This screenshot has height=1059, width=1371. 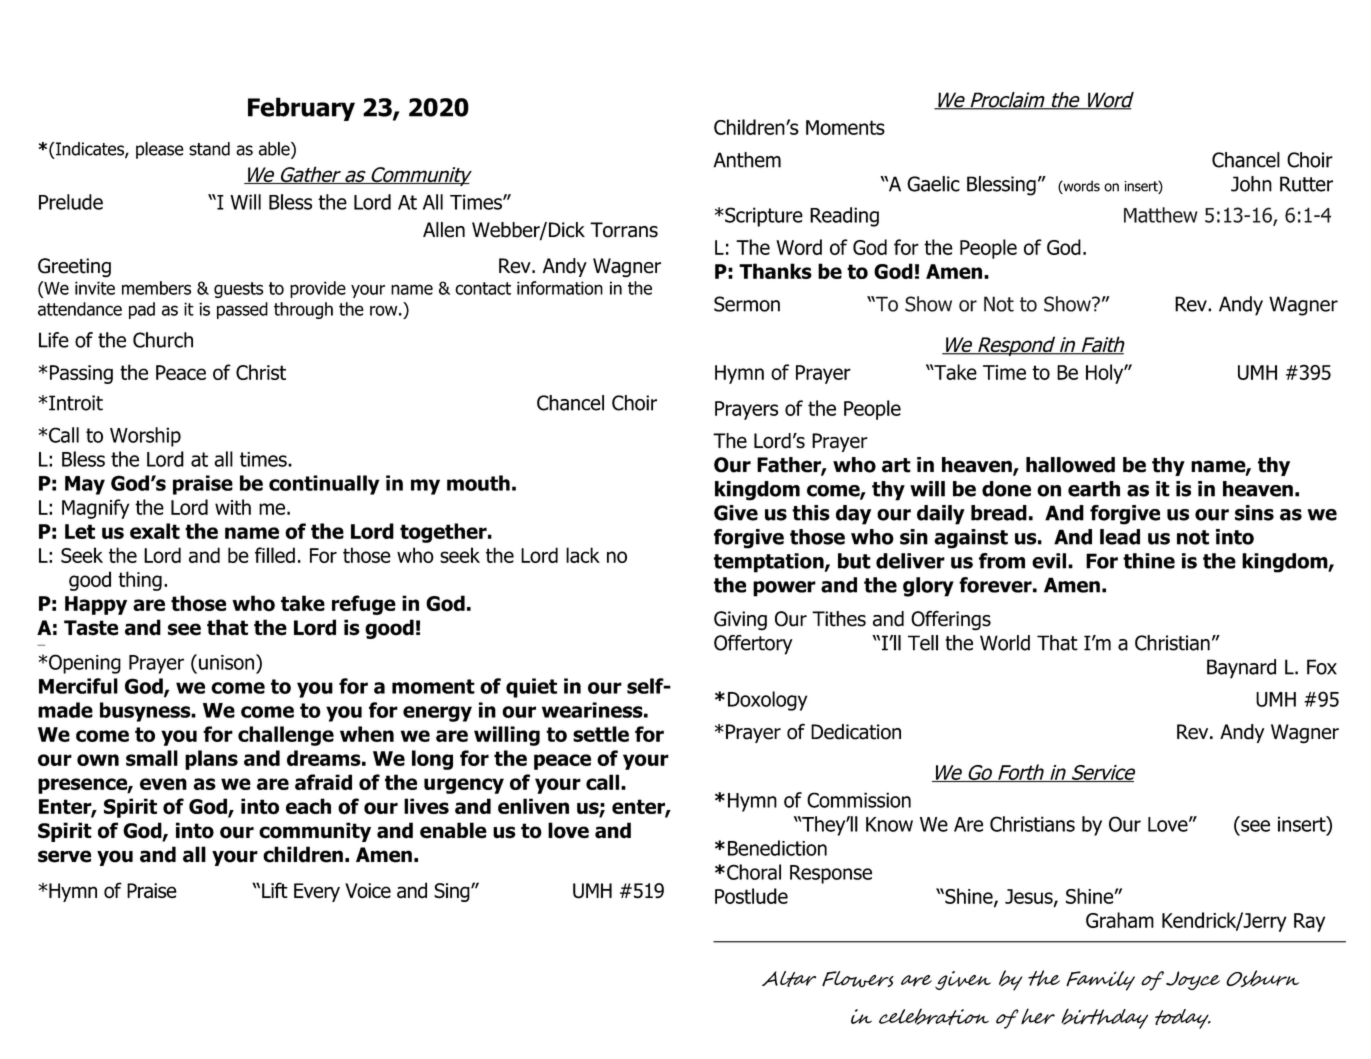 What do you see at coordinates (747, 160) in the screenshot?
I see `Anthem` at bounding box center [747, 160].
